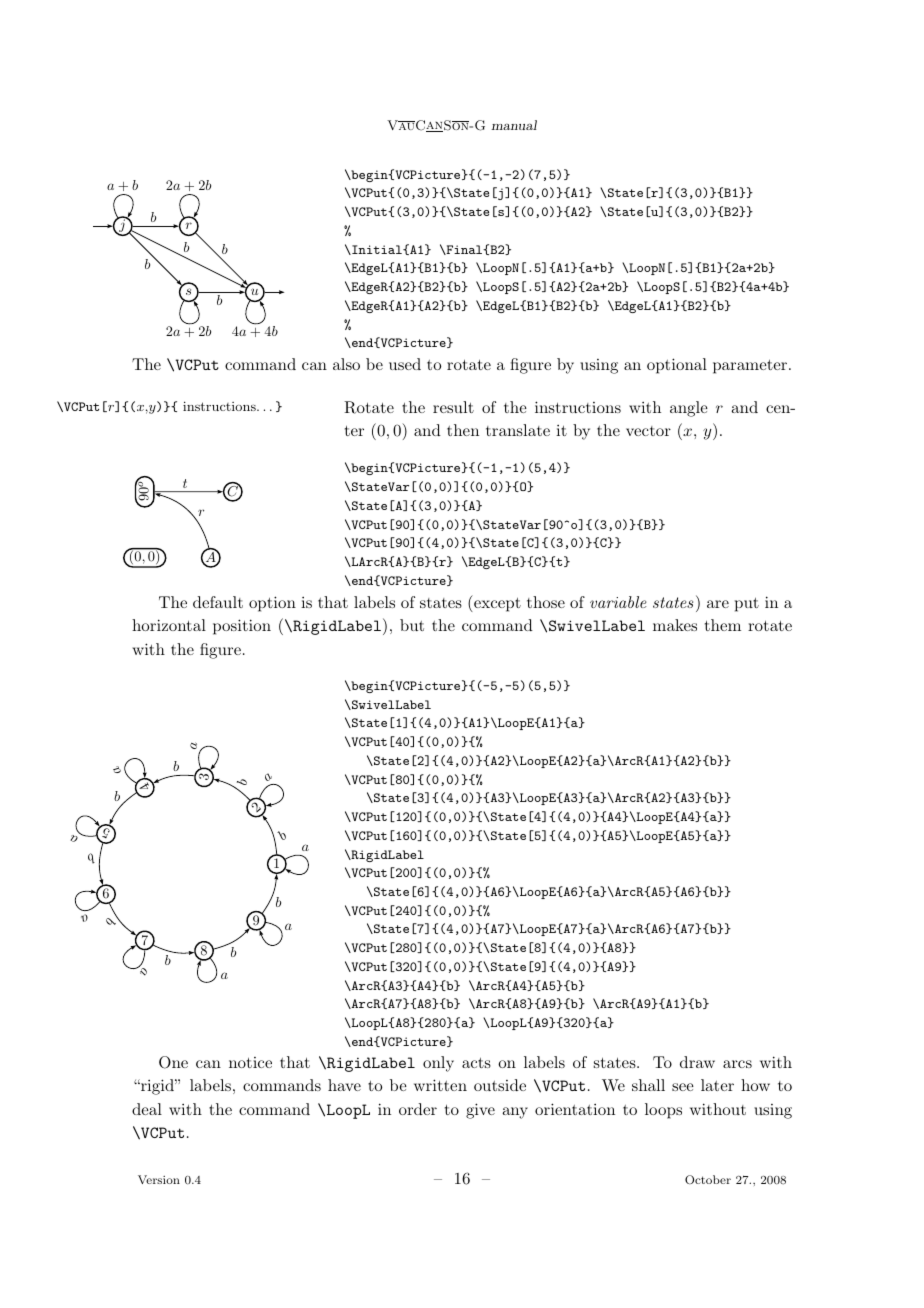 Image resolution: width=924 pixels, height=1308 pixels. Describe the element at coordinates (708, 1180) in the page. I see `October` at that location.
